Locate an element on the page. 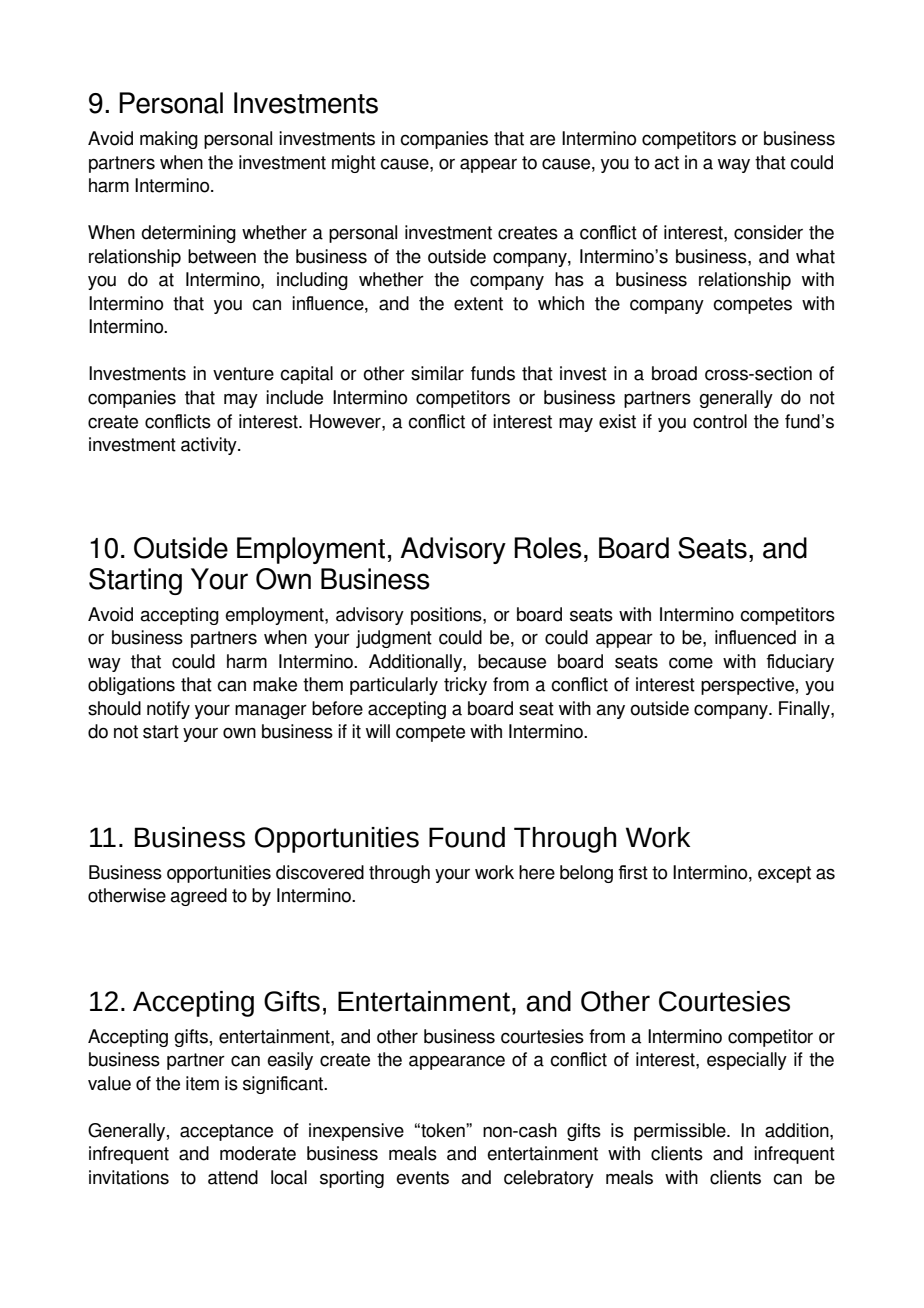 The width and height of the image is (924, 1308). events is located at coordinates (422, 1178).
